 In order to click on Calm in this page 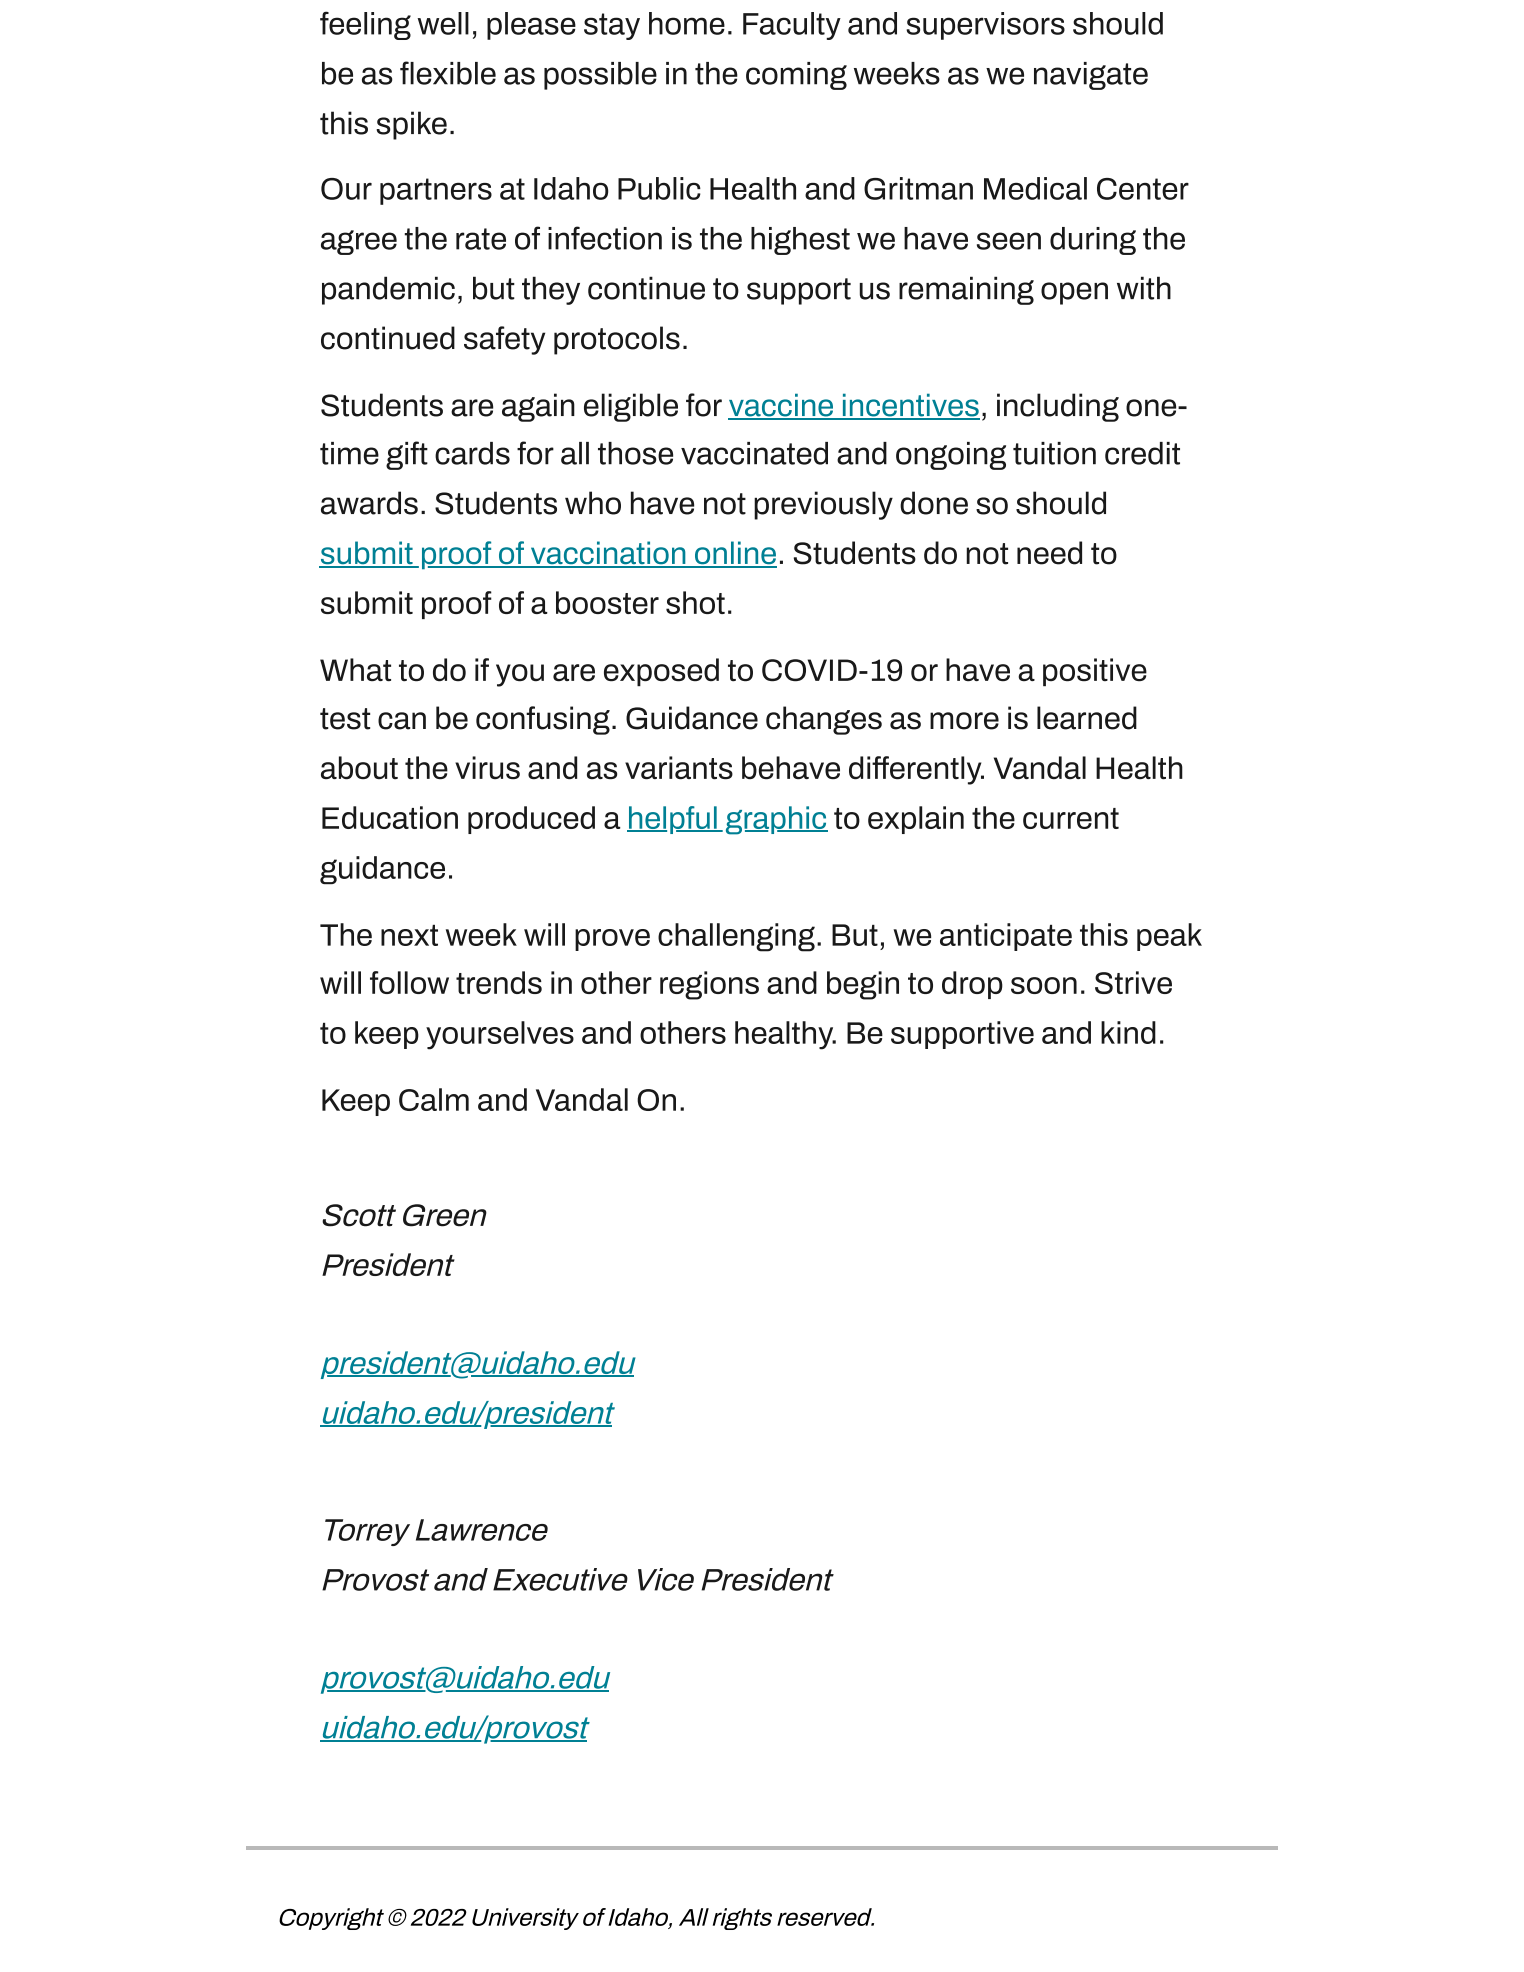, I will do `click(434, 1099)`.
